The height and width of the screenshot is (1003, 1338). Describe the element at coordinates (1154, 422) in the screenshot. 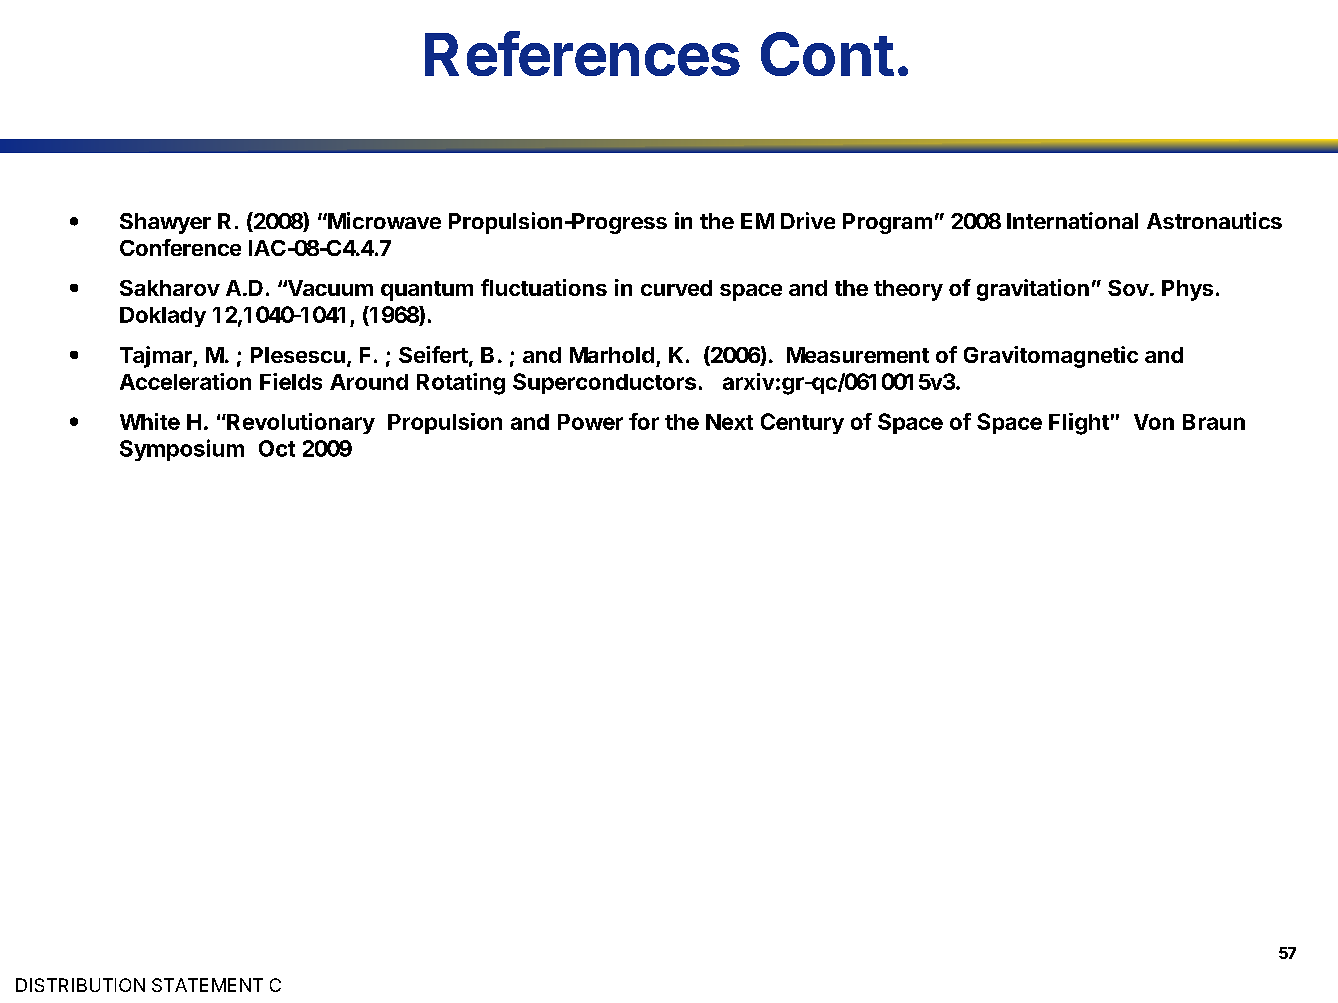

I see `Von` at that location.
